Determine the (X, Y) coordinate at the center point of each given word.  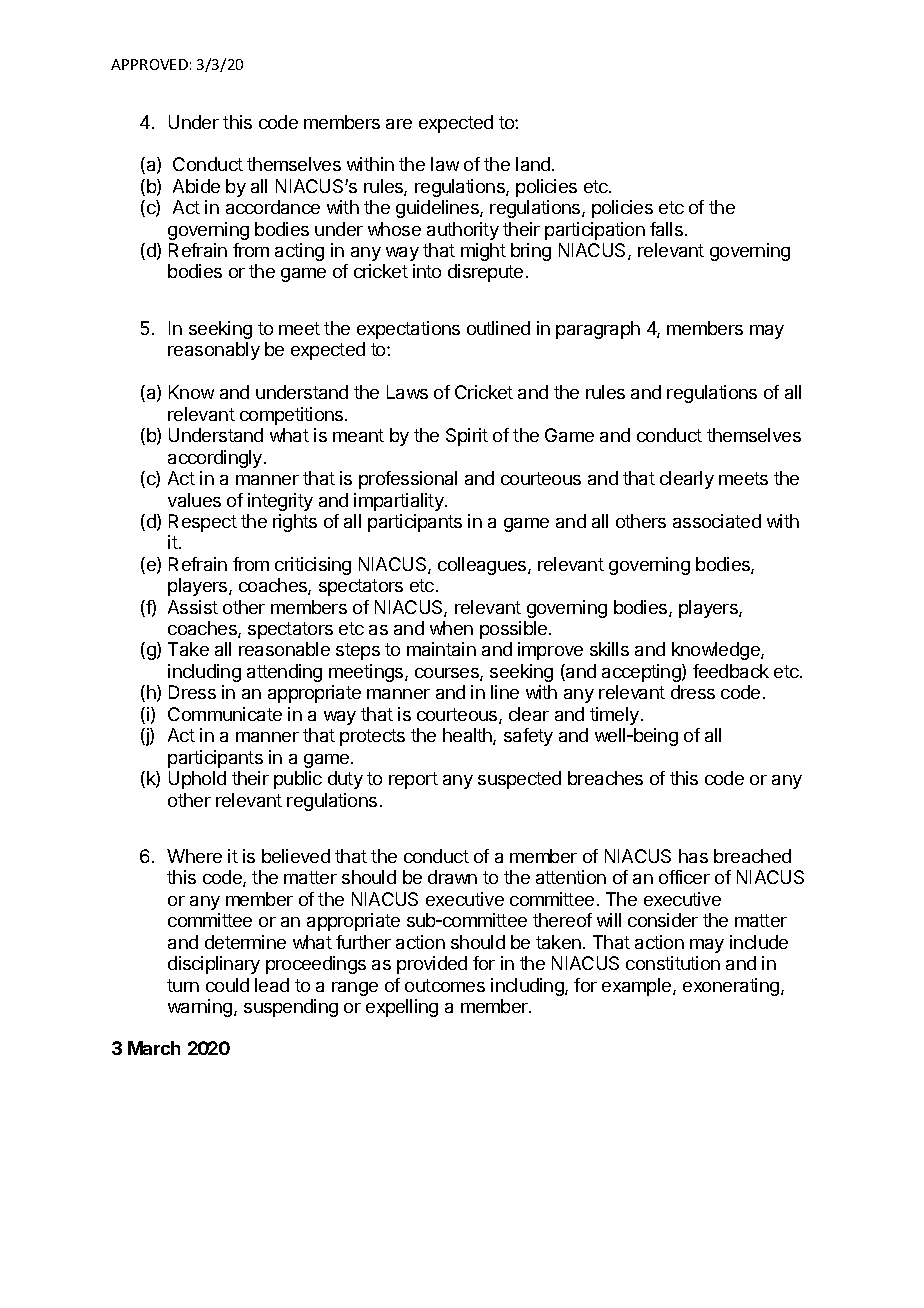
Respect (203, 523)
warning (201, 1008)
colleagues (483, 566)
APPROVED (149, 64)
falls (666, 229)
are (399, 124)
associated (717, 521)
